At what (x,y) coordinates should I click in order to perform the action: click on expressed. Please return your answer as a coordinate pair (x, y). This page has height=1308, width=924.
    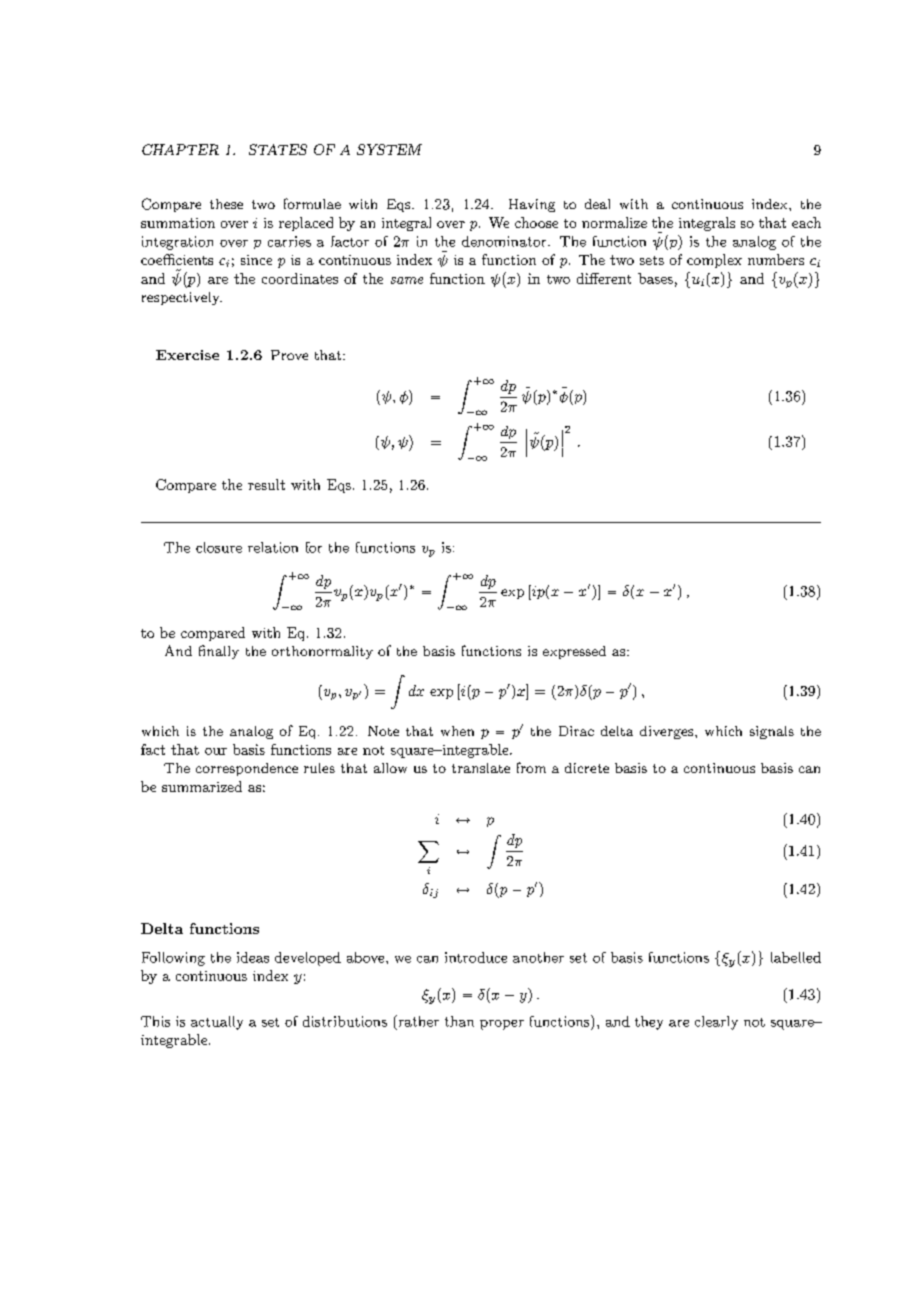
    Looking at the image, I should click on (574, 652).
